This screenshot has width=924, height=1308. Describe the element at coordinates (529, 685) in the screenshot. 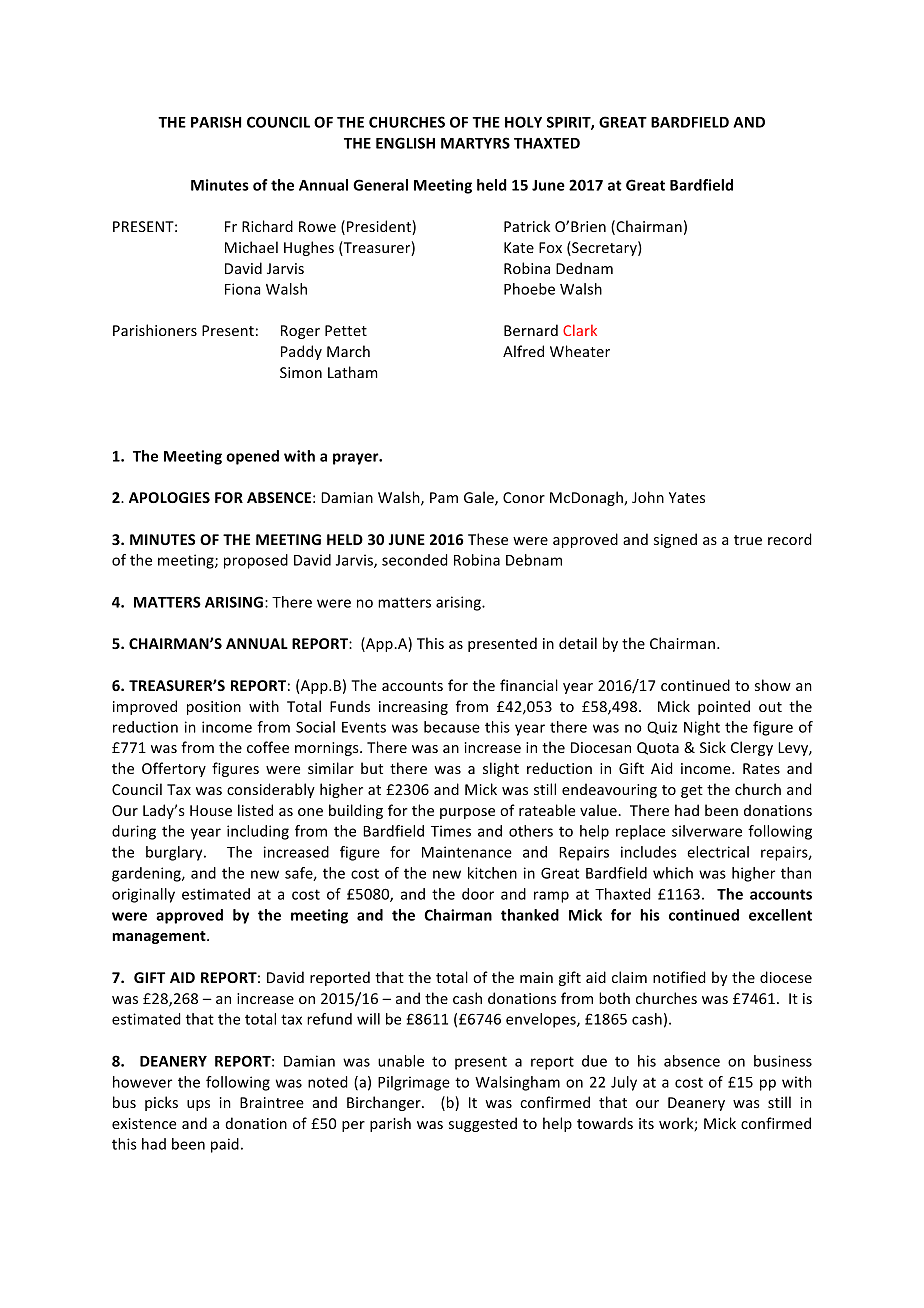

I see `financial` at that location.
